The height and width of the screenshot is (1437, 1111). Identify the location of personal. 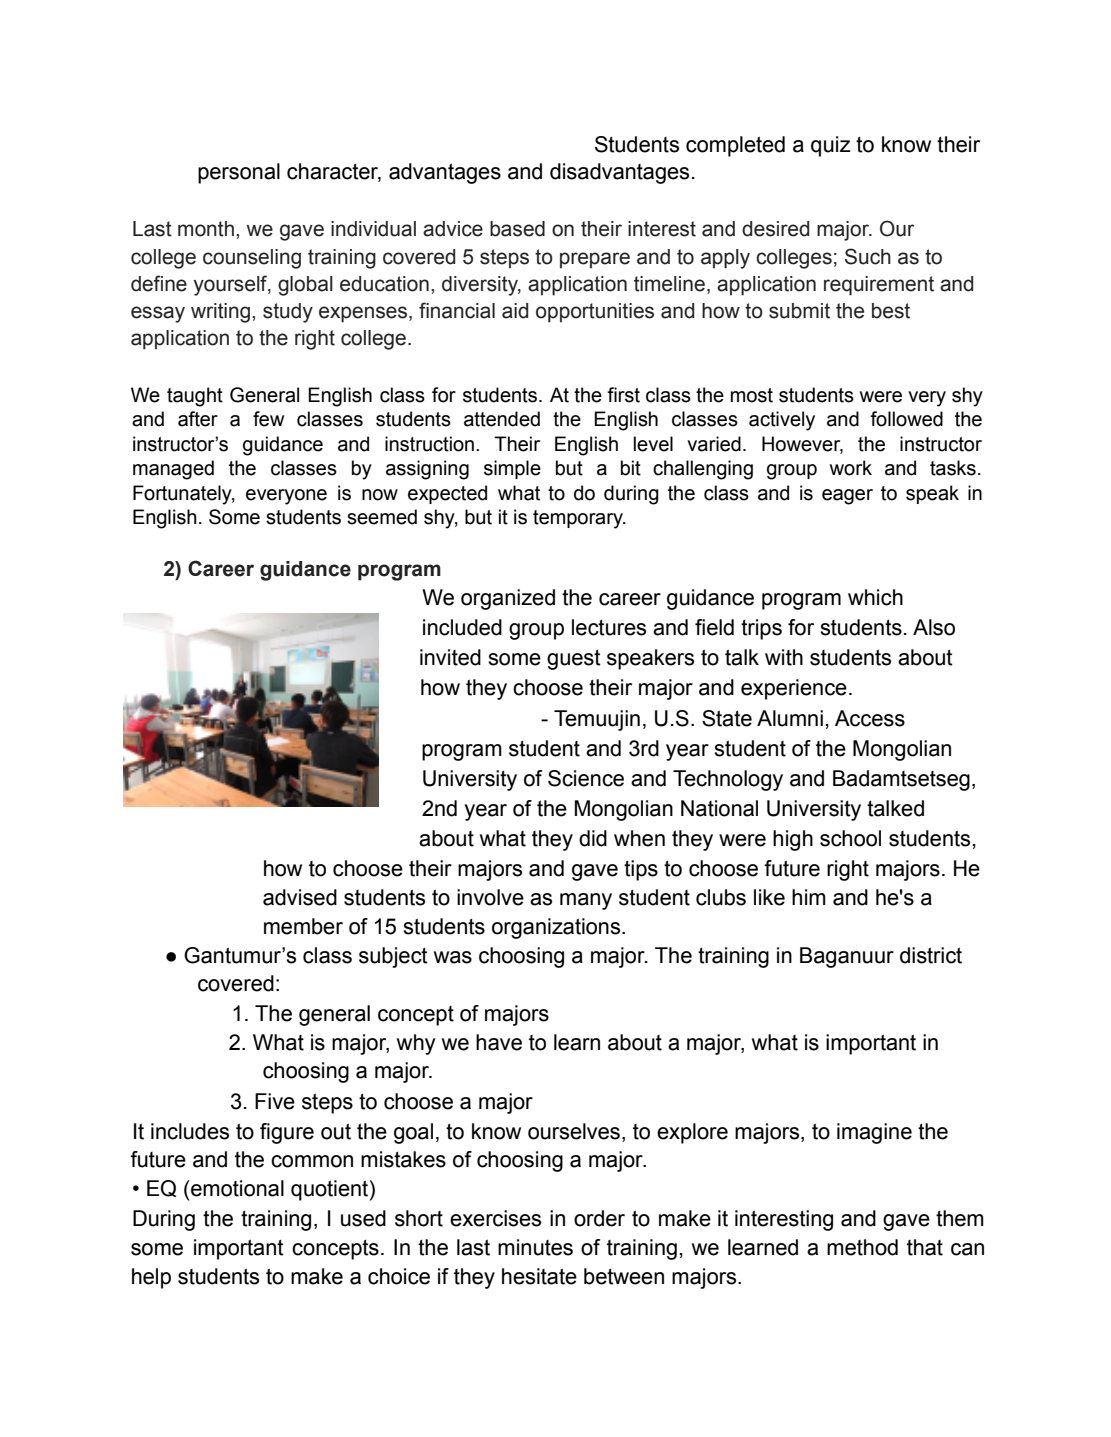
(239, 173).
